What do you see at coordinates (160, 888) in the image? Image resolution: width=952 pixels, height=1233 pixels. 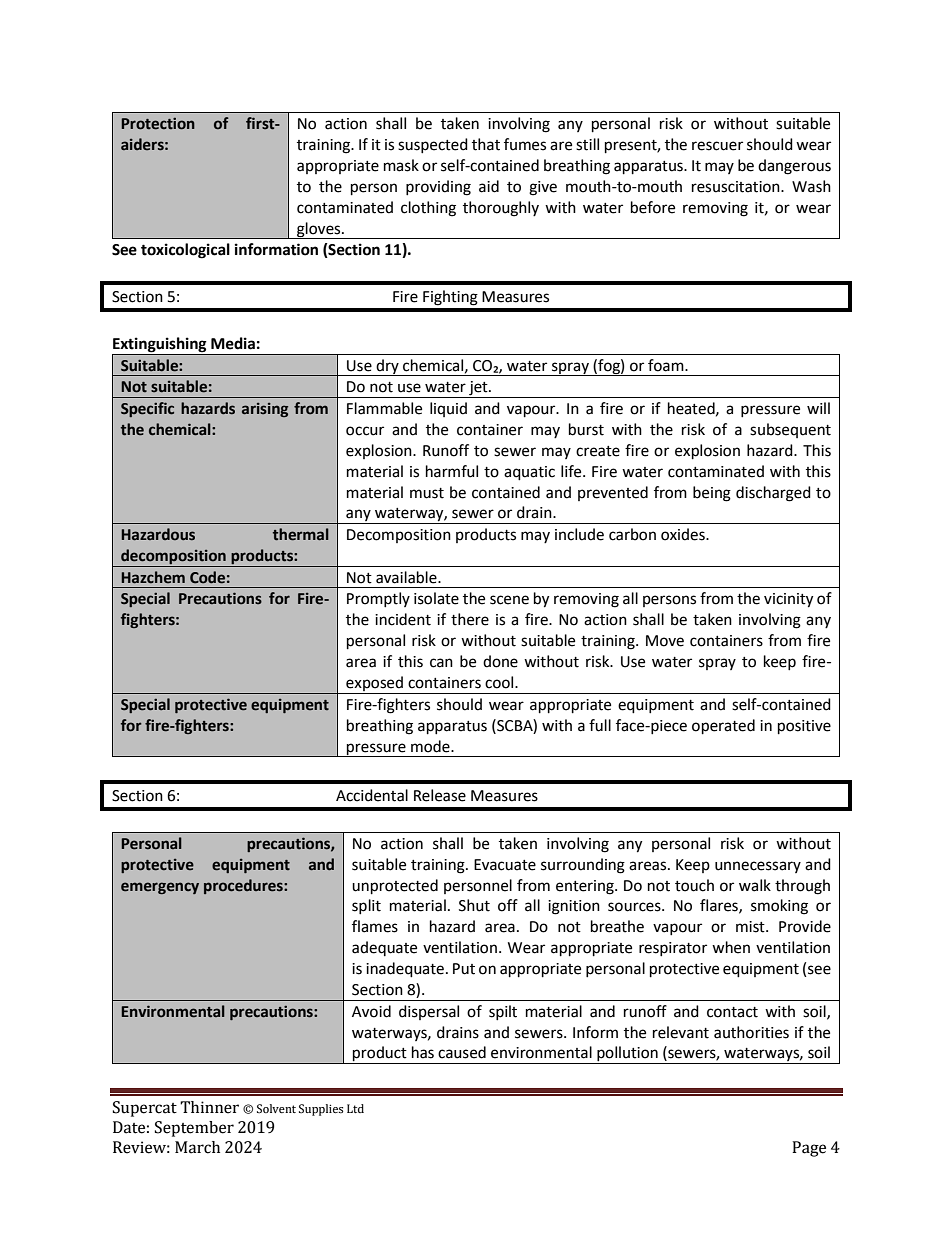 I see `emergency` at bounding box center [160, 888].
